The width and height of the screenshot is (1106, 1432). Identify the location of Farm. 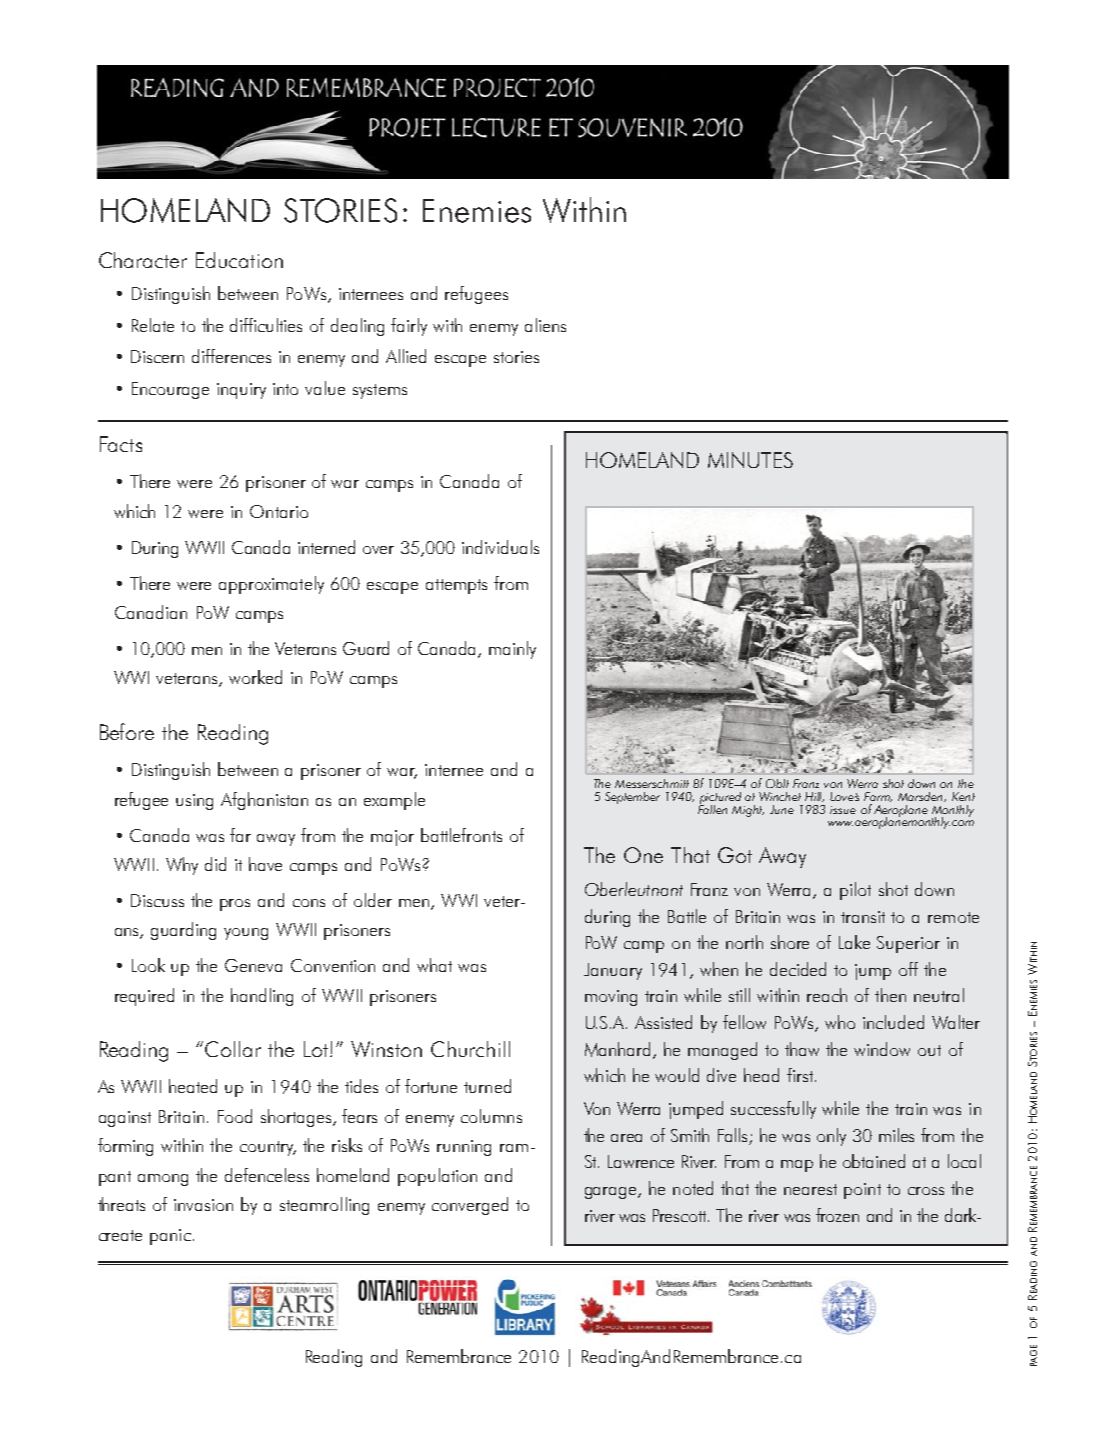
(878, 797).
